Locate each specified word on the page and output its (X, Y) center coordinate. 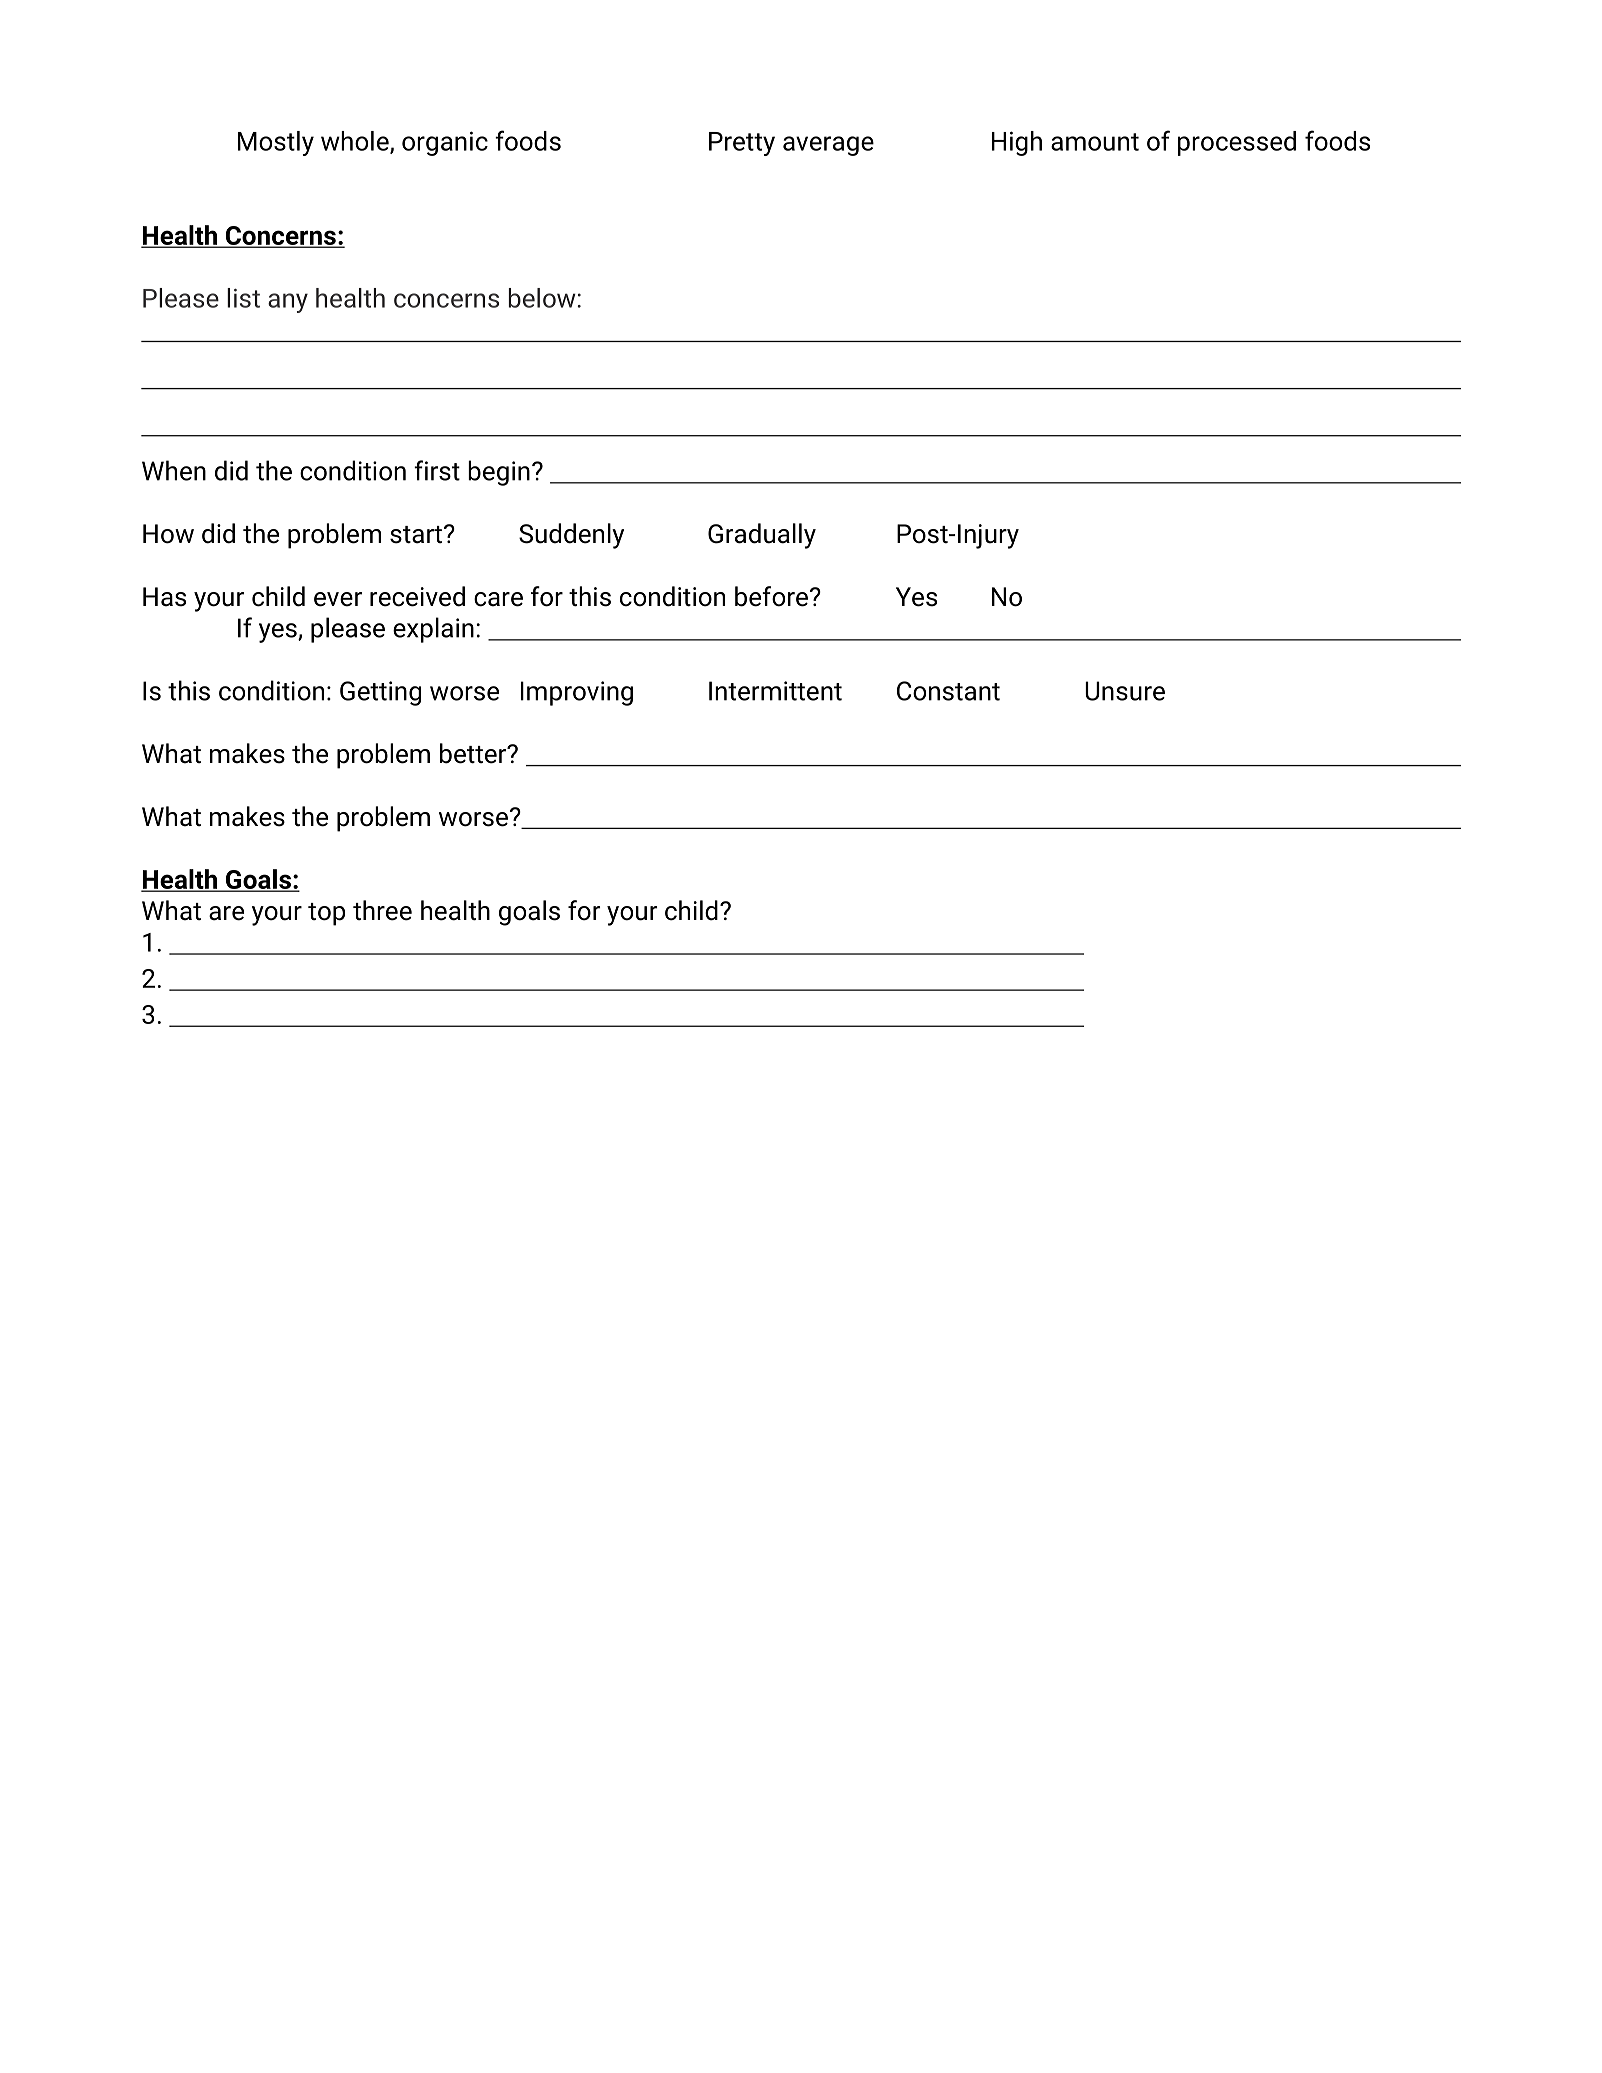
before (771, 596)
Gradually (762, 536)
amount (1095, 142)
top (326, 914)
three (382, 910)
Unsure (1125, 691)
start (416, 535)
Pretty (742, 144)
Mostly (276, 143)
